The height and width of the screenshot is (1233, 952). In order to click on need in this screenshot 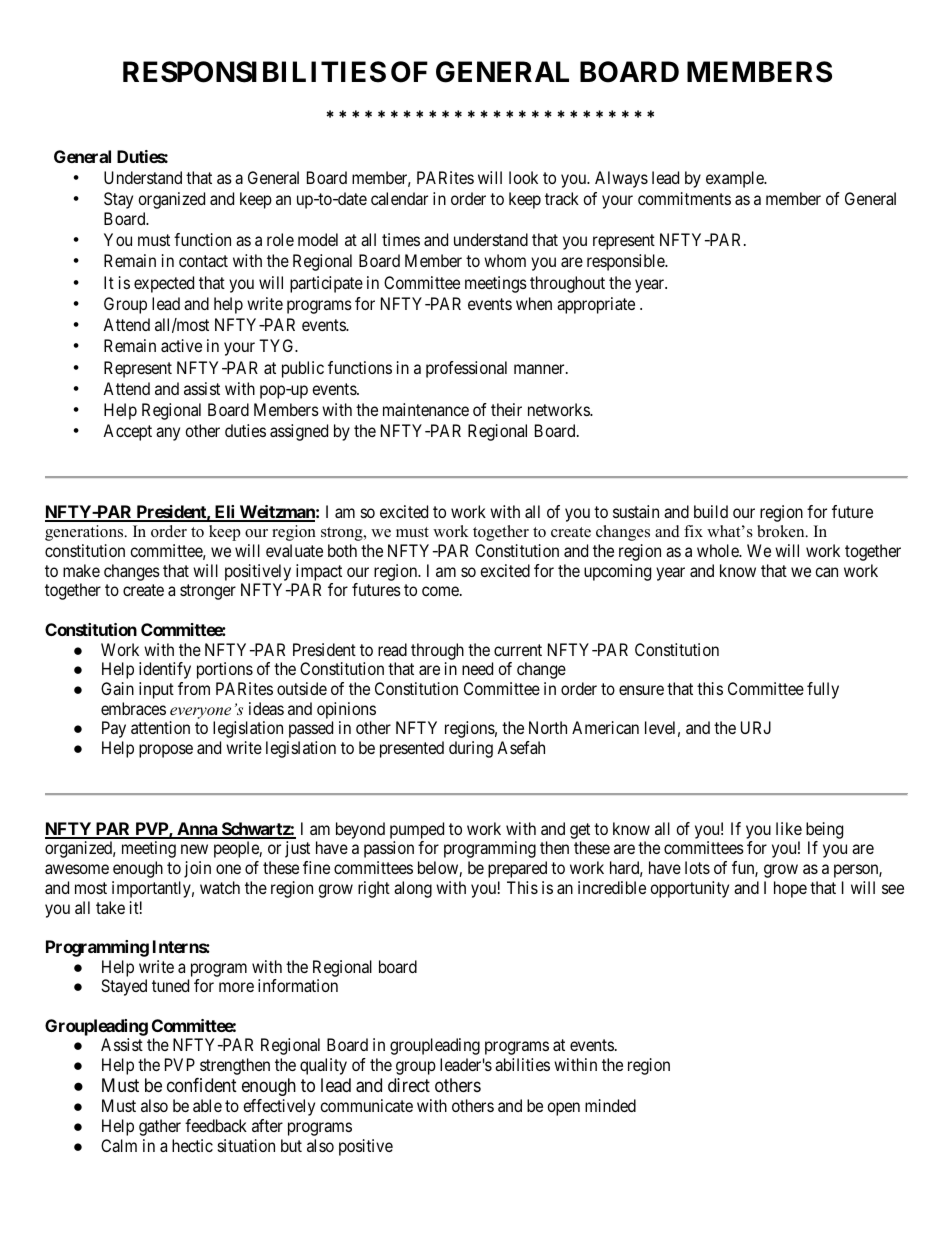, I will do `click(477, 668)`.
